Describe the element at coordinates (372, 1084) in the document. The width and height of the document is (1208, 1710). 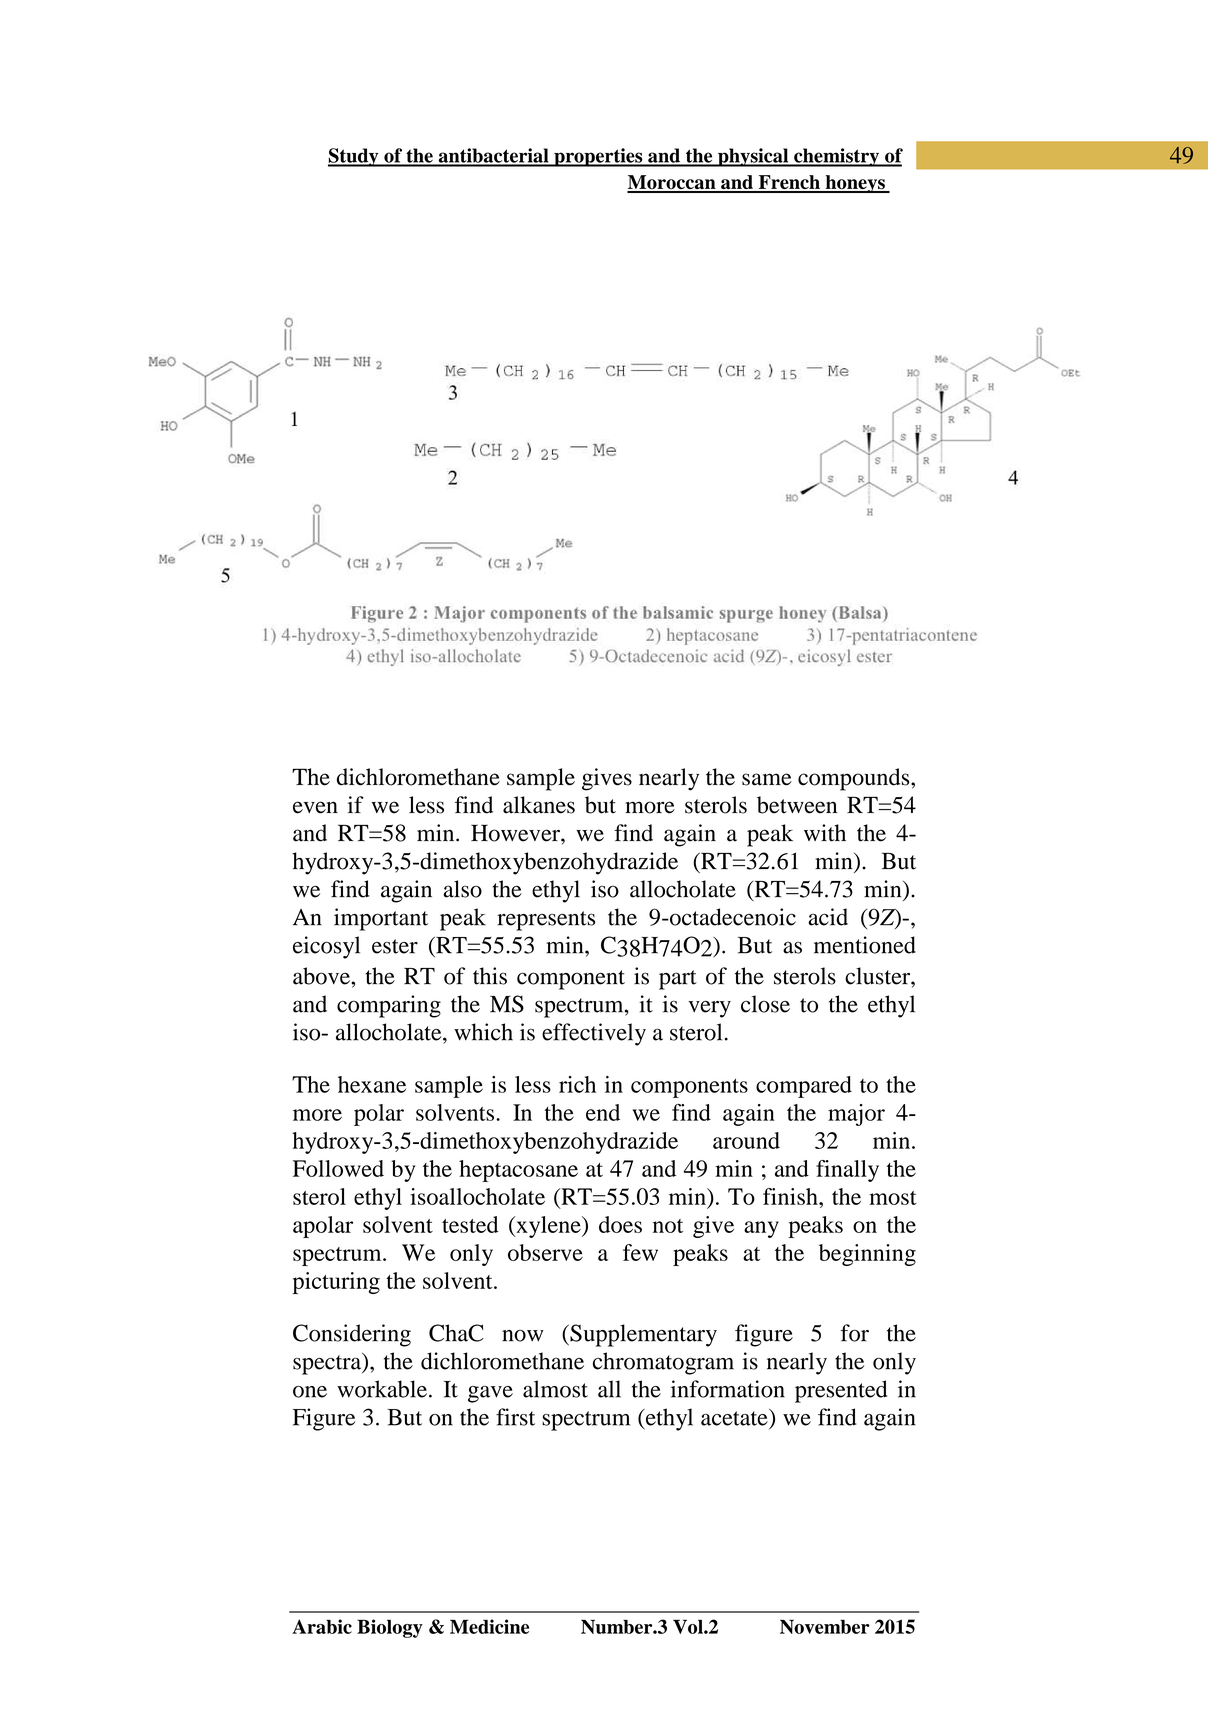
I see `hexane` at that location.
